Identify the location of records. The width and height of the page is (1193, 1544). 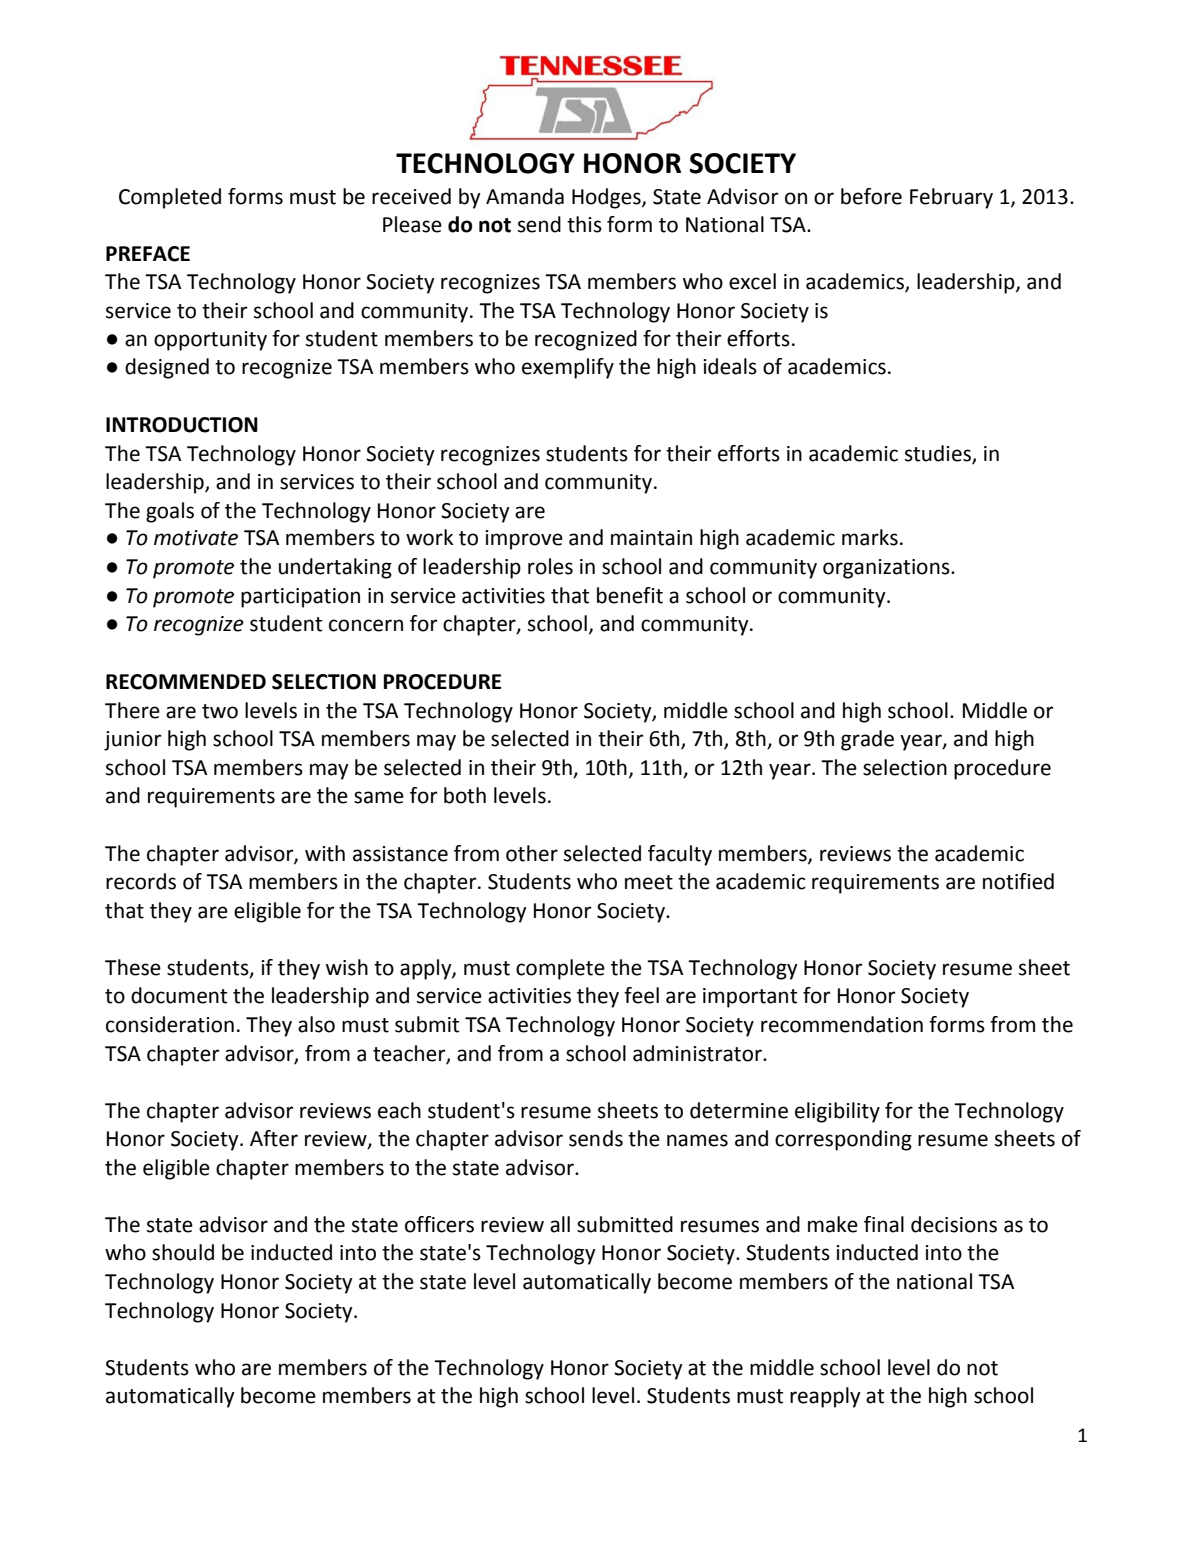
(141, 881).
